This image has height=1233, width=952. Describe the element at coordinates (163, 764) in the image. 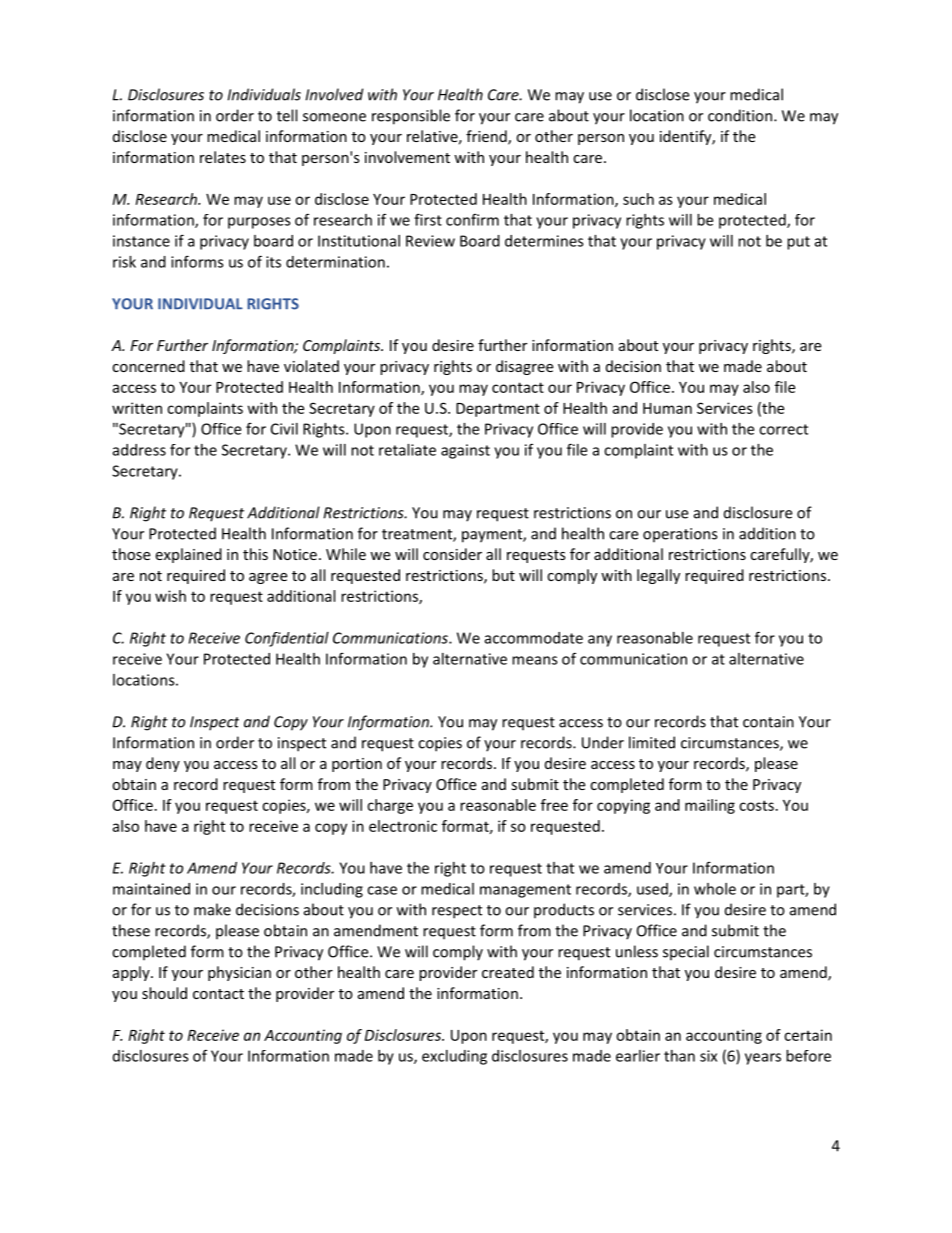

I see `deny` at that location.
